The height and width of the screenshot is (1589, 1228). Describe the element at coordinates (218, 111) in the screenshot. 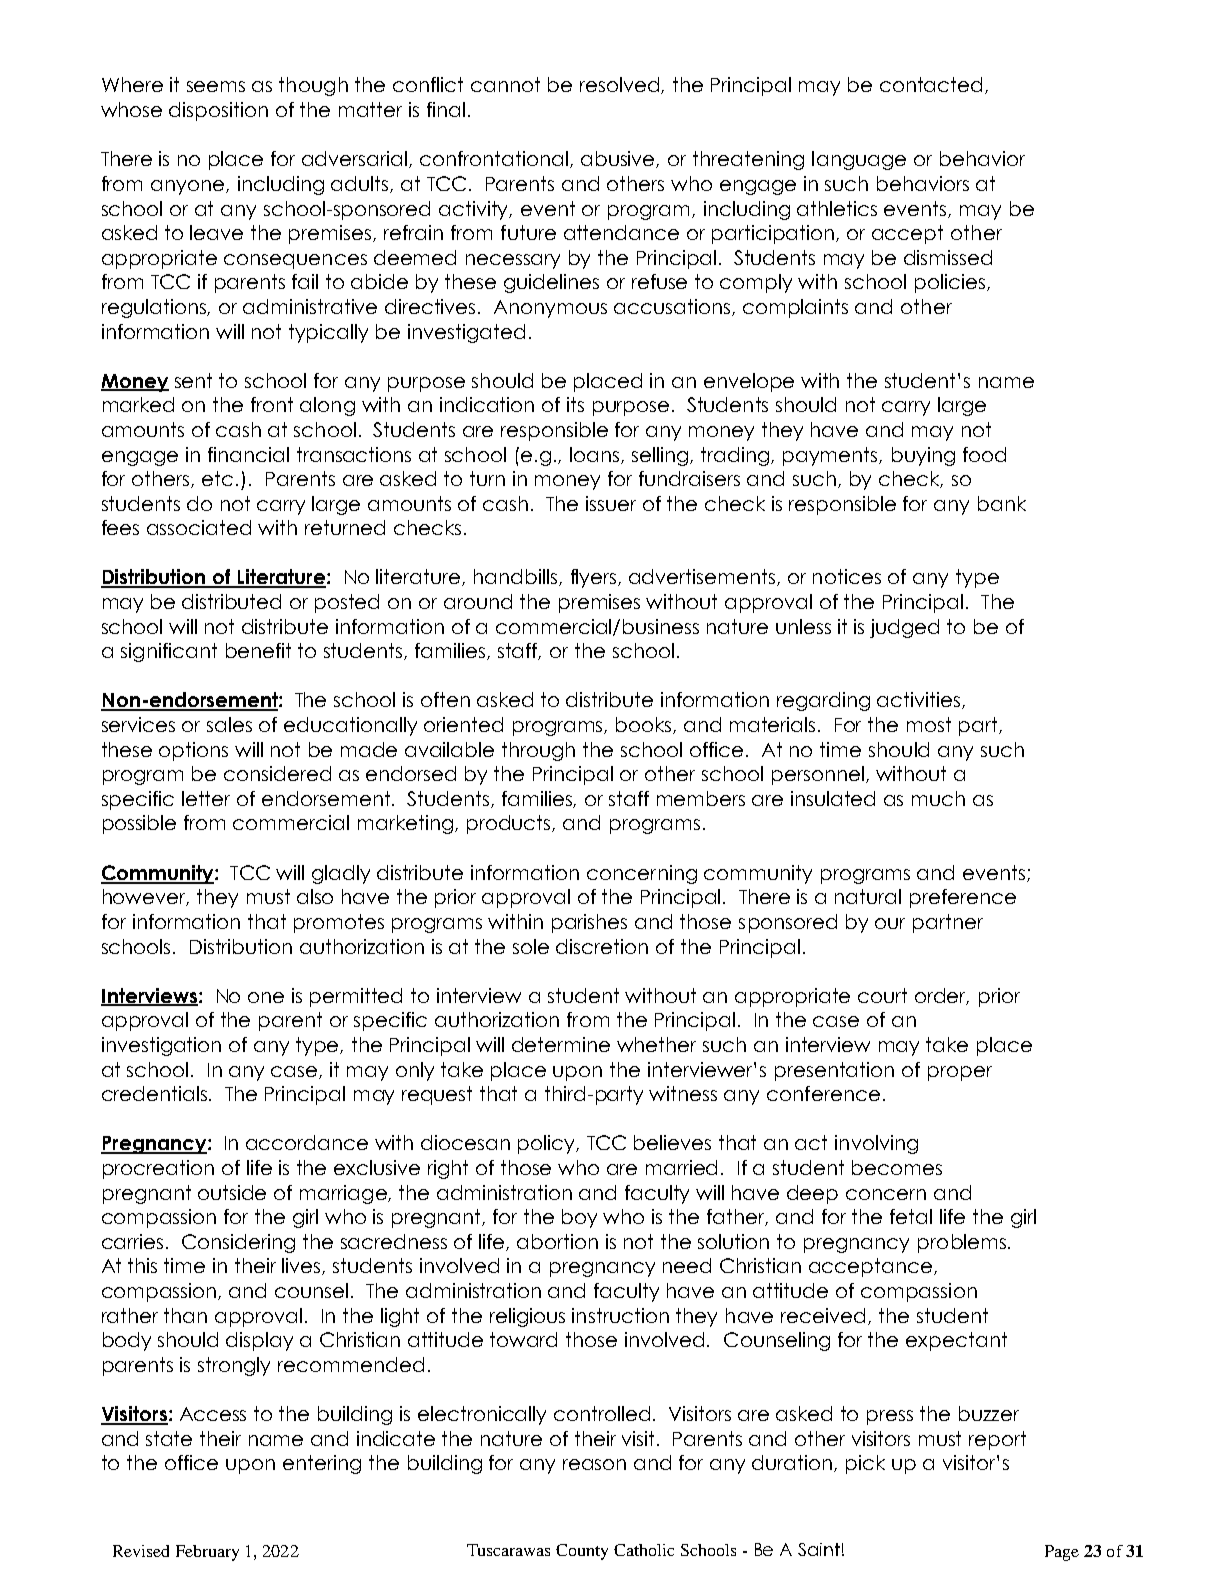

I see `disposition` at that location.
